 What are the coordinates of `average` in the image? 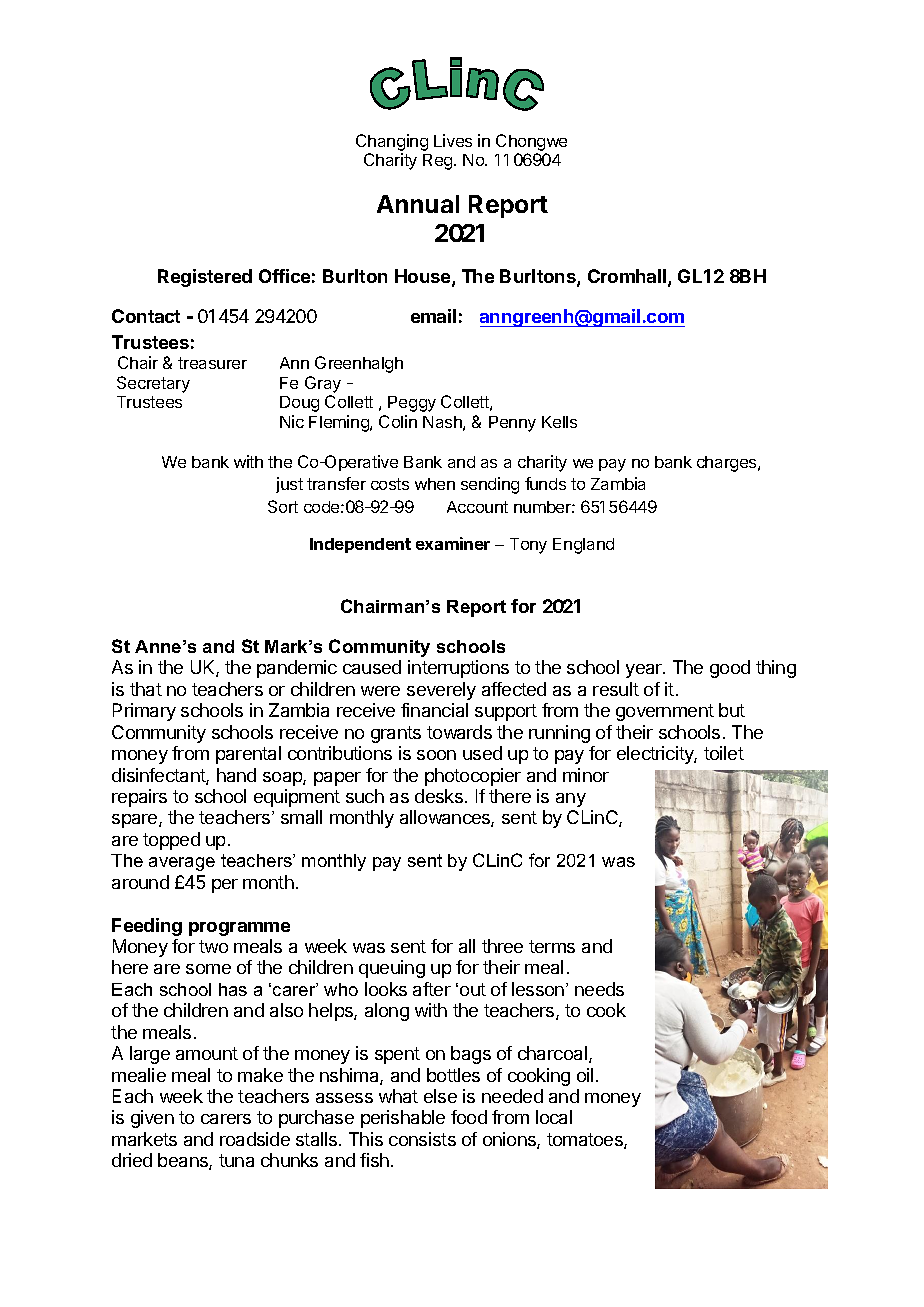 It's located at (182, 864).
